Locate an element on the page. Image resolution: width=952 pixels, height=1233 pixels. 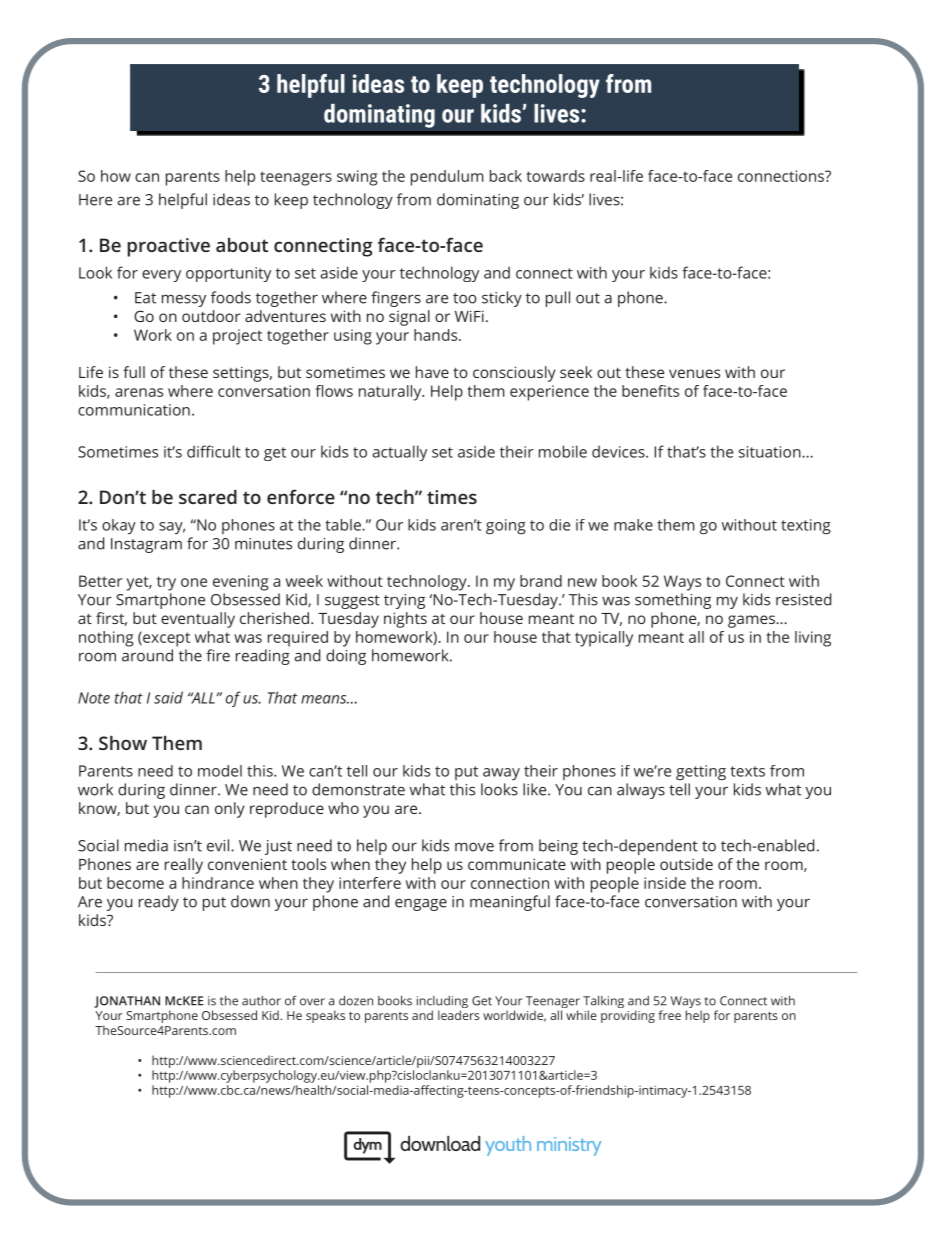
towards is located at coordinates (556, 176).
